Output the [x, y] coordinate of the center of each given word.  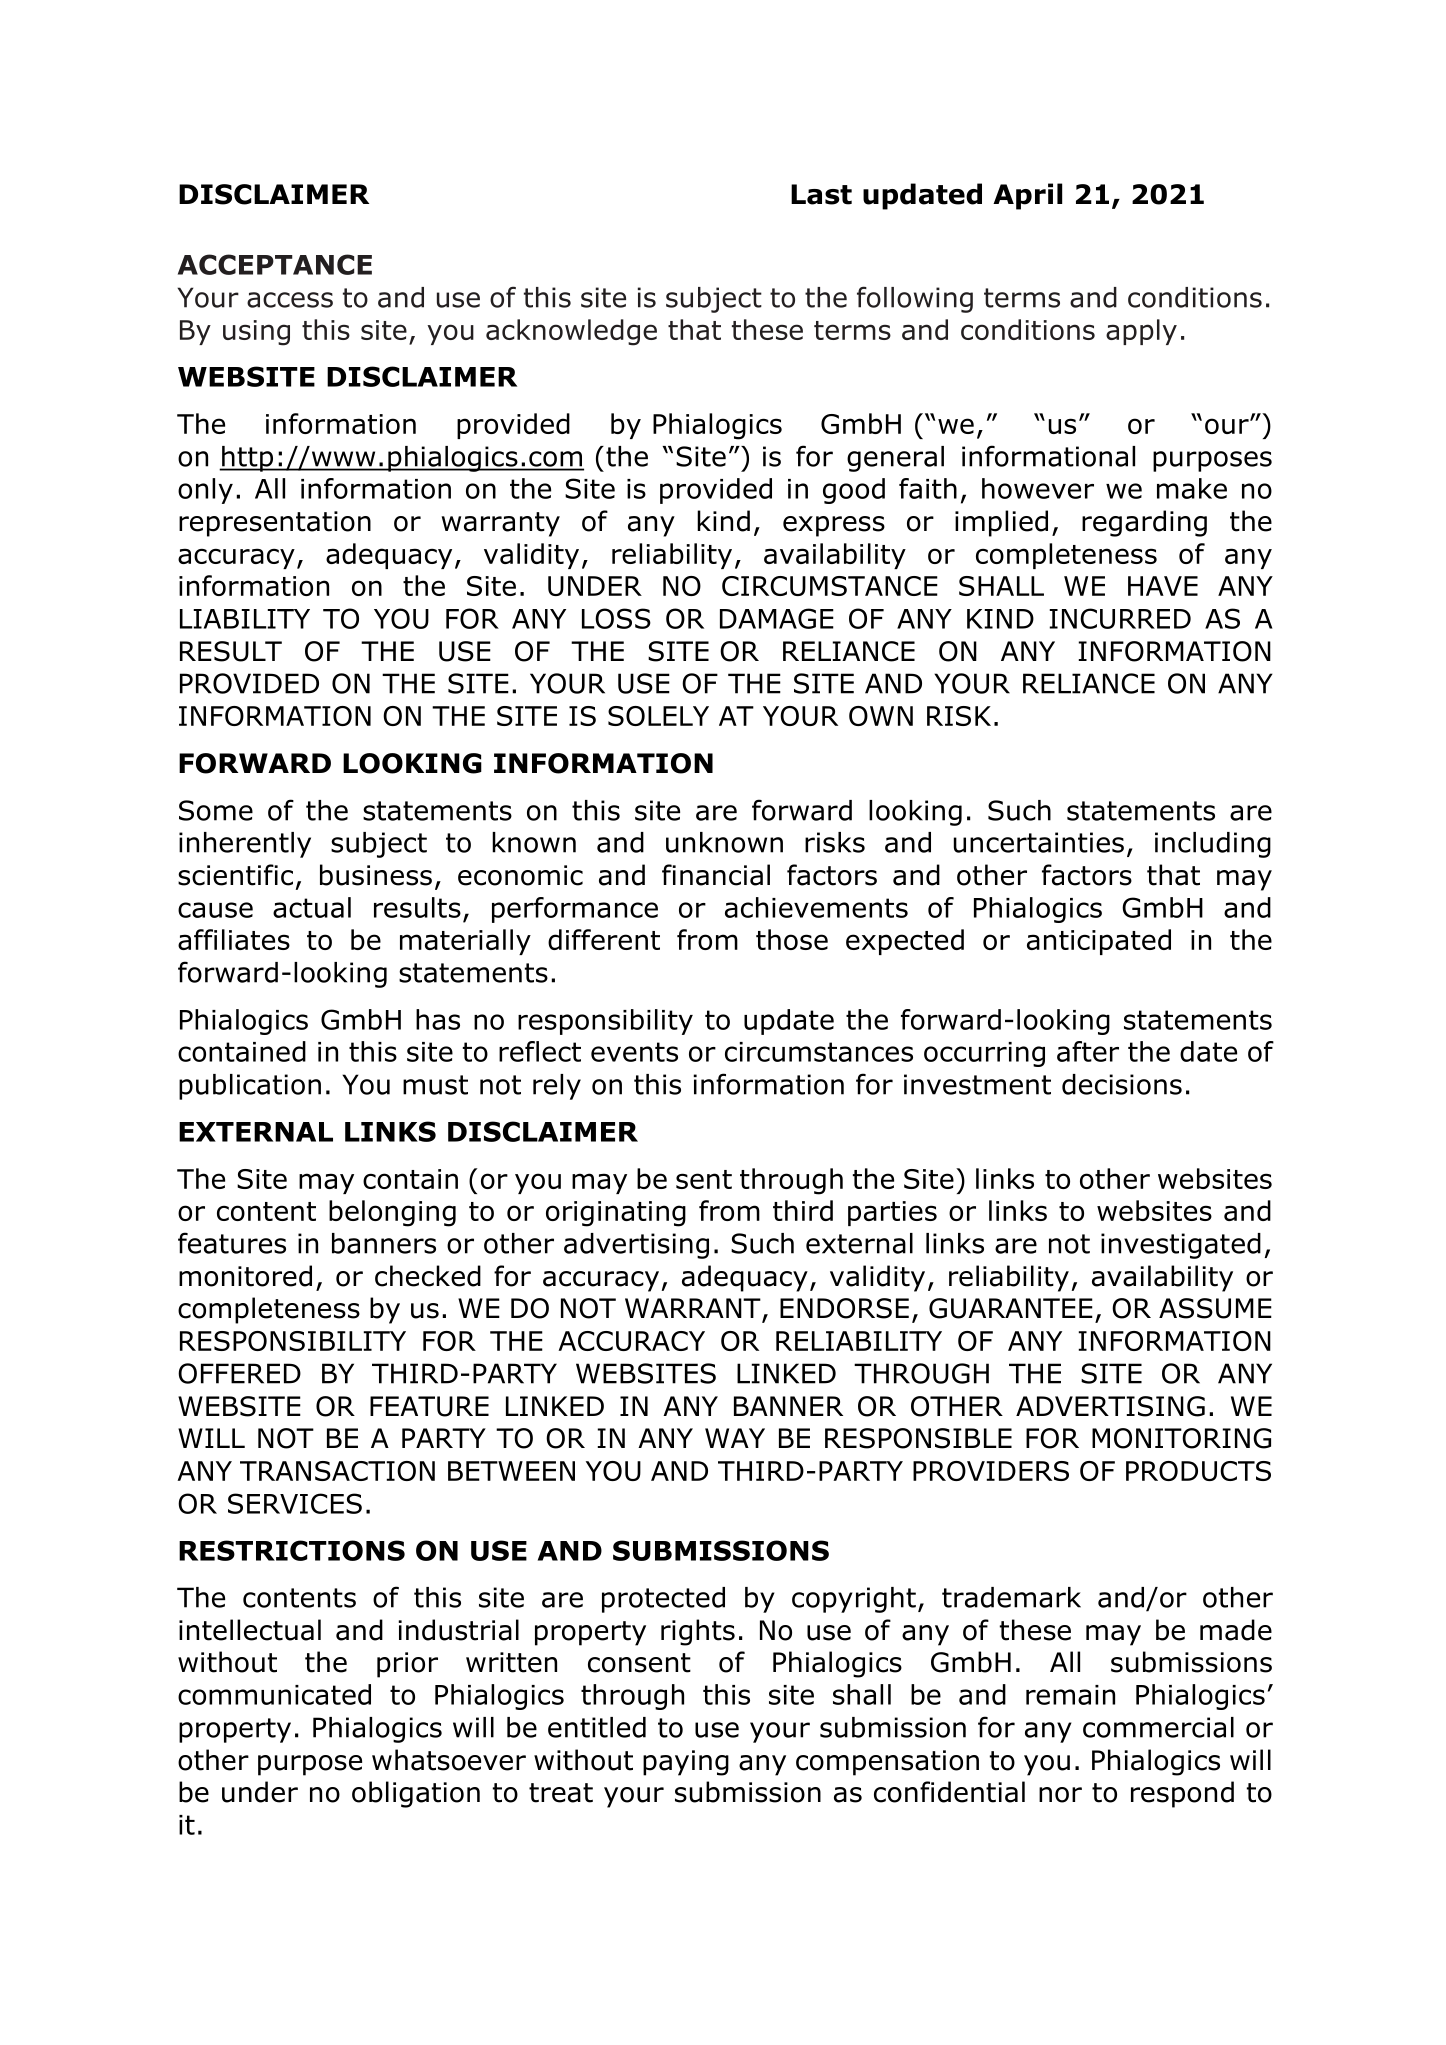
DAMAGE [777, 618]
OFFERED [239, 1373]
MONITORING [1181, 1438]
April [1027, 196]
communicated [274, 1694]
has [438, 1019]
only [205, 491]
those [792, 939]
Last [821, 194]
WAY [735, 1438]
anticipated [1099, 942]
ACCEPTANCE [275, 264]
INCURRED [1120, 618]
